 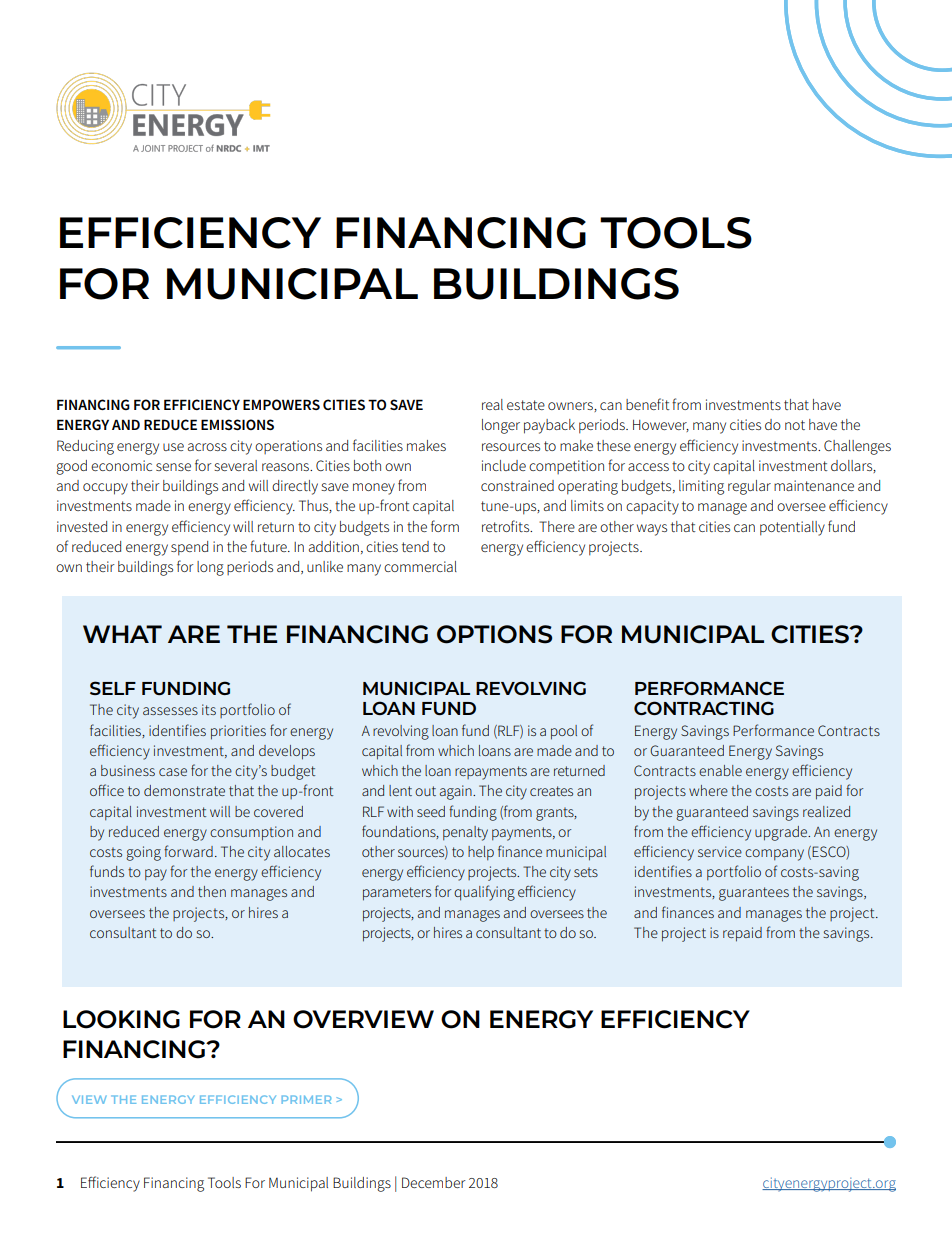 I want to click on estate, so click(x=526, y=405).
